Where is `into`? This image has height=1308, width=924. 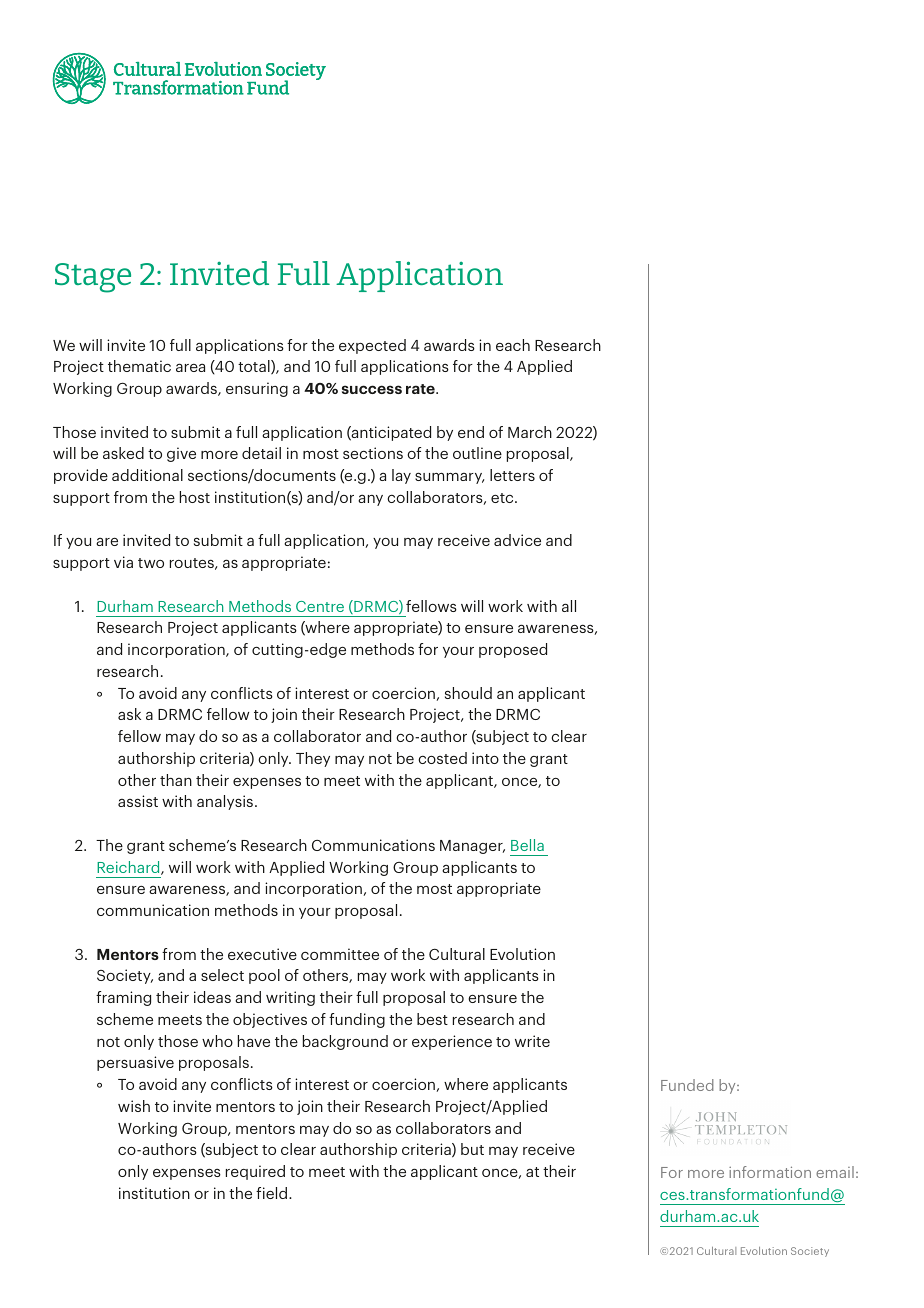 into is located at coordinates (485, 758).
